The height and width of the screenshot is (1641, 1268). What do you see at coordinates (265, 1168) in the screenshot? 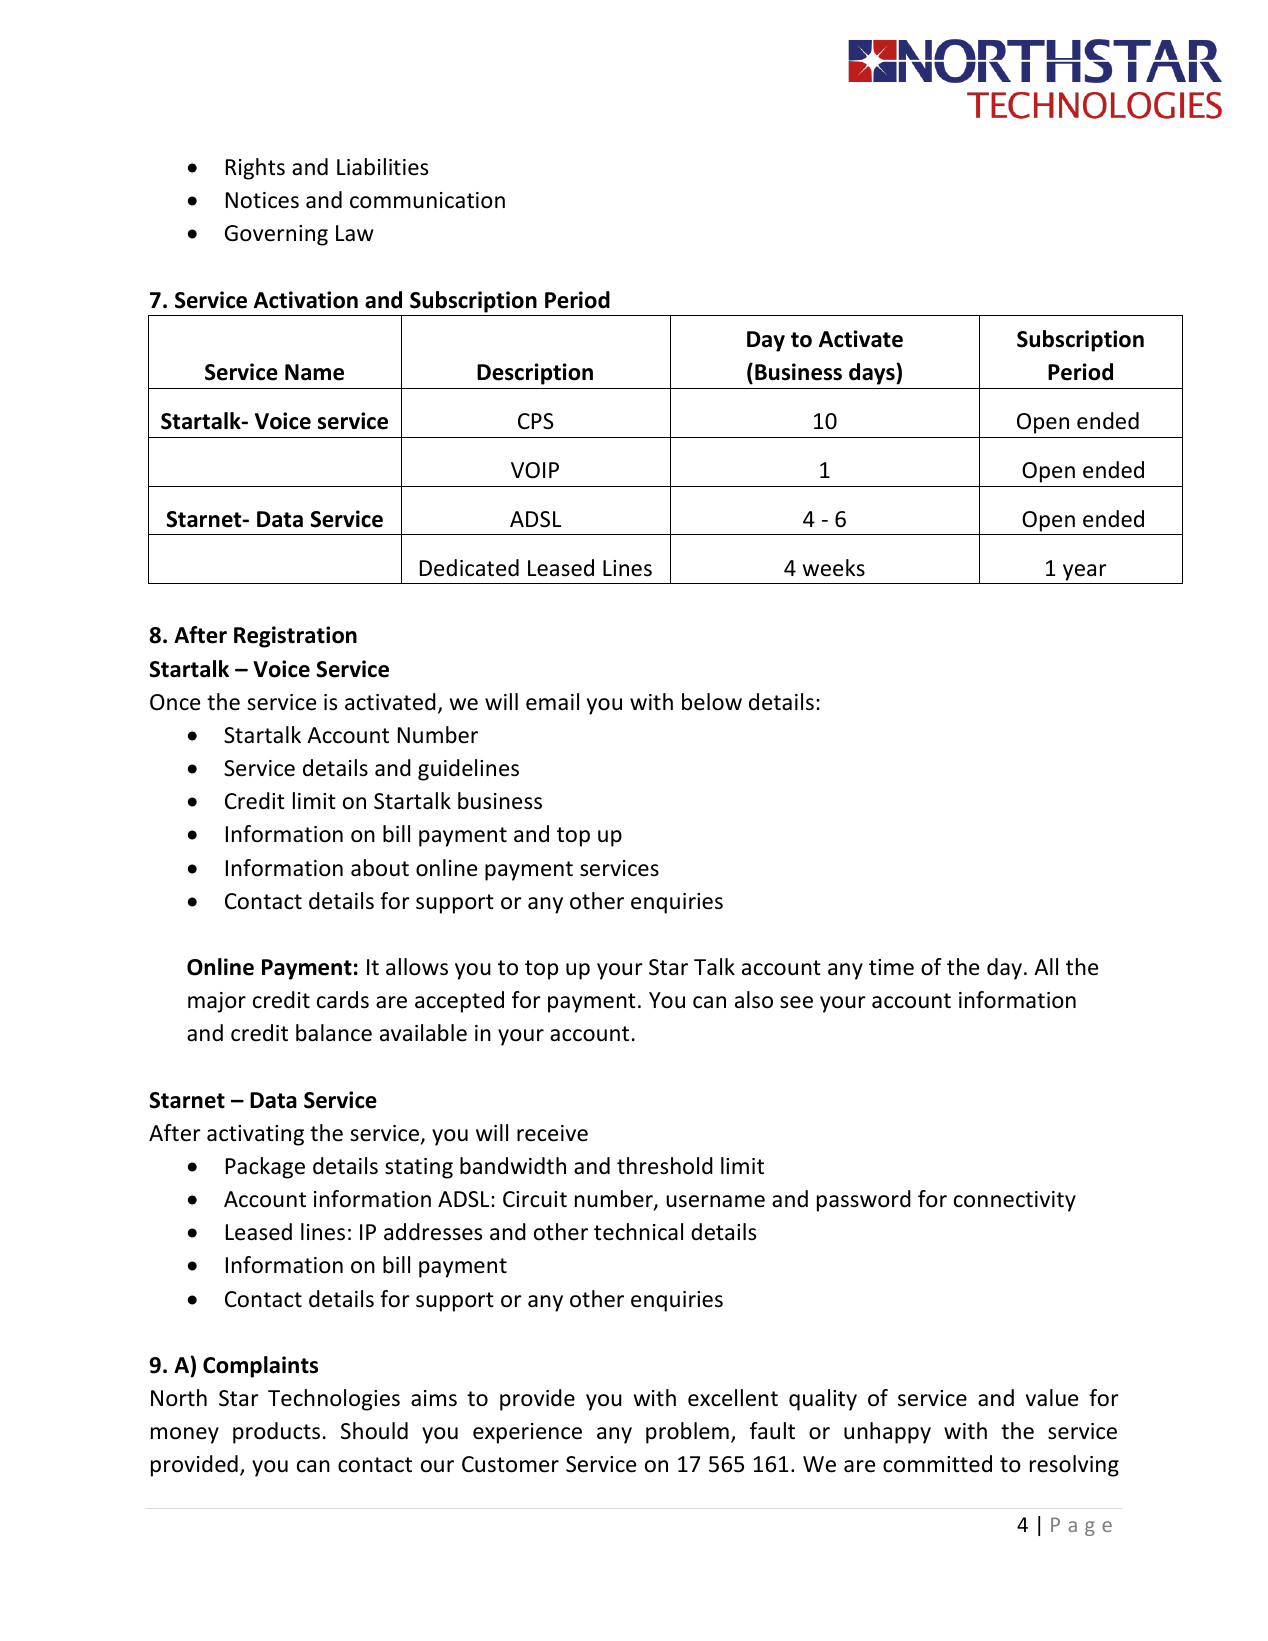
I see `Package` at bounding box center [265, 1168].
